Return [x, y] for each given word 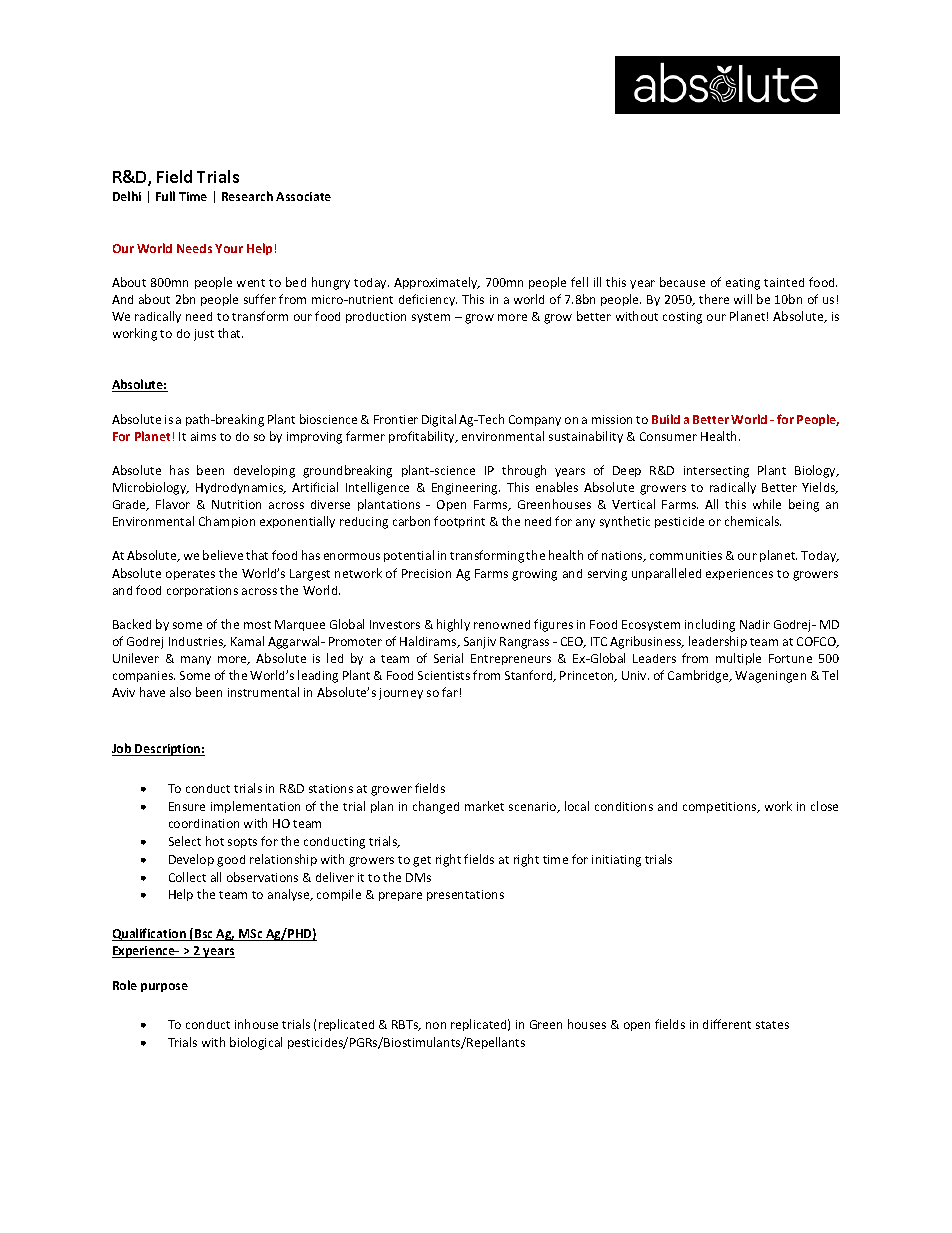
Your [229, 248]
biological [256, 1043]
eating [743, 284]
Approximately [437, 283]
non [436, 1025]
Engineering [466, 489]
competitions [721, 807]
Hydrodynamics [241, 488]
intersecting [716, 472]
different [727, 1024]
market [484, 806]
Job [123, 749]
